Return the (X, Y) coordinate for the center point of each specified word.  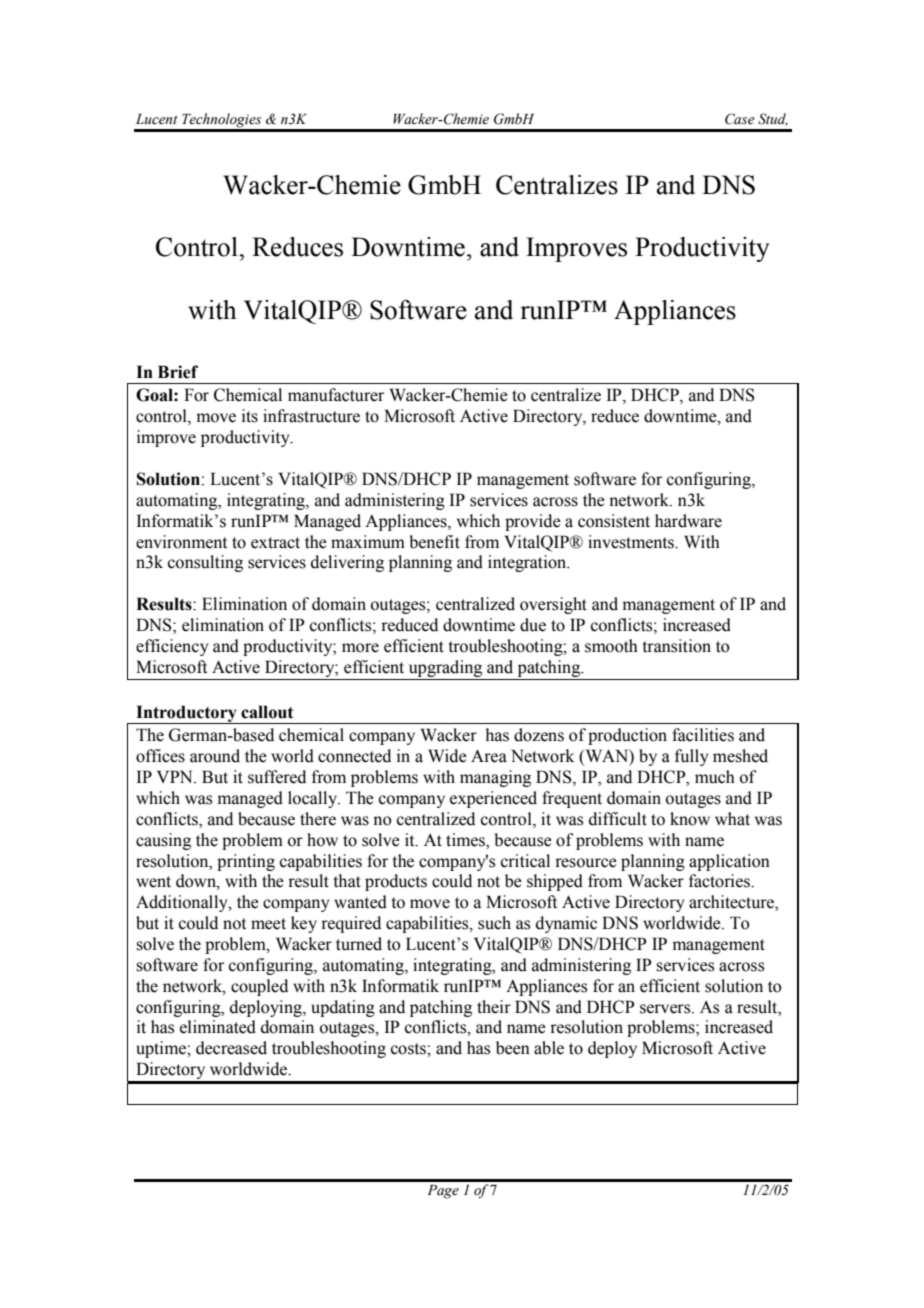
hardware (688, 521)
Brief (178, 372)
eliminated (218, 1027)
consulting (205, 563)
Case (740, 119)
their (494, 1007)
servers (666, 1009)
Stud (773, 119)
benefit (434, 542)
